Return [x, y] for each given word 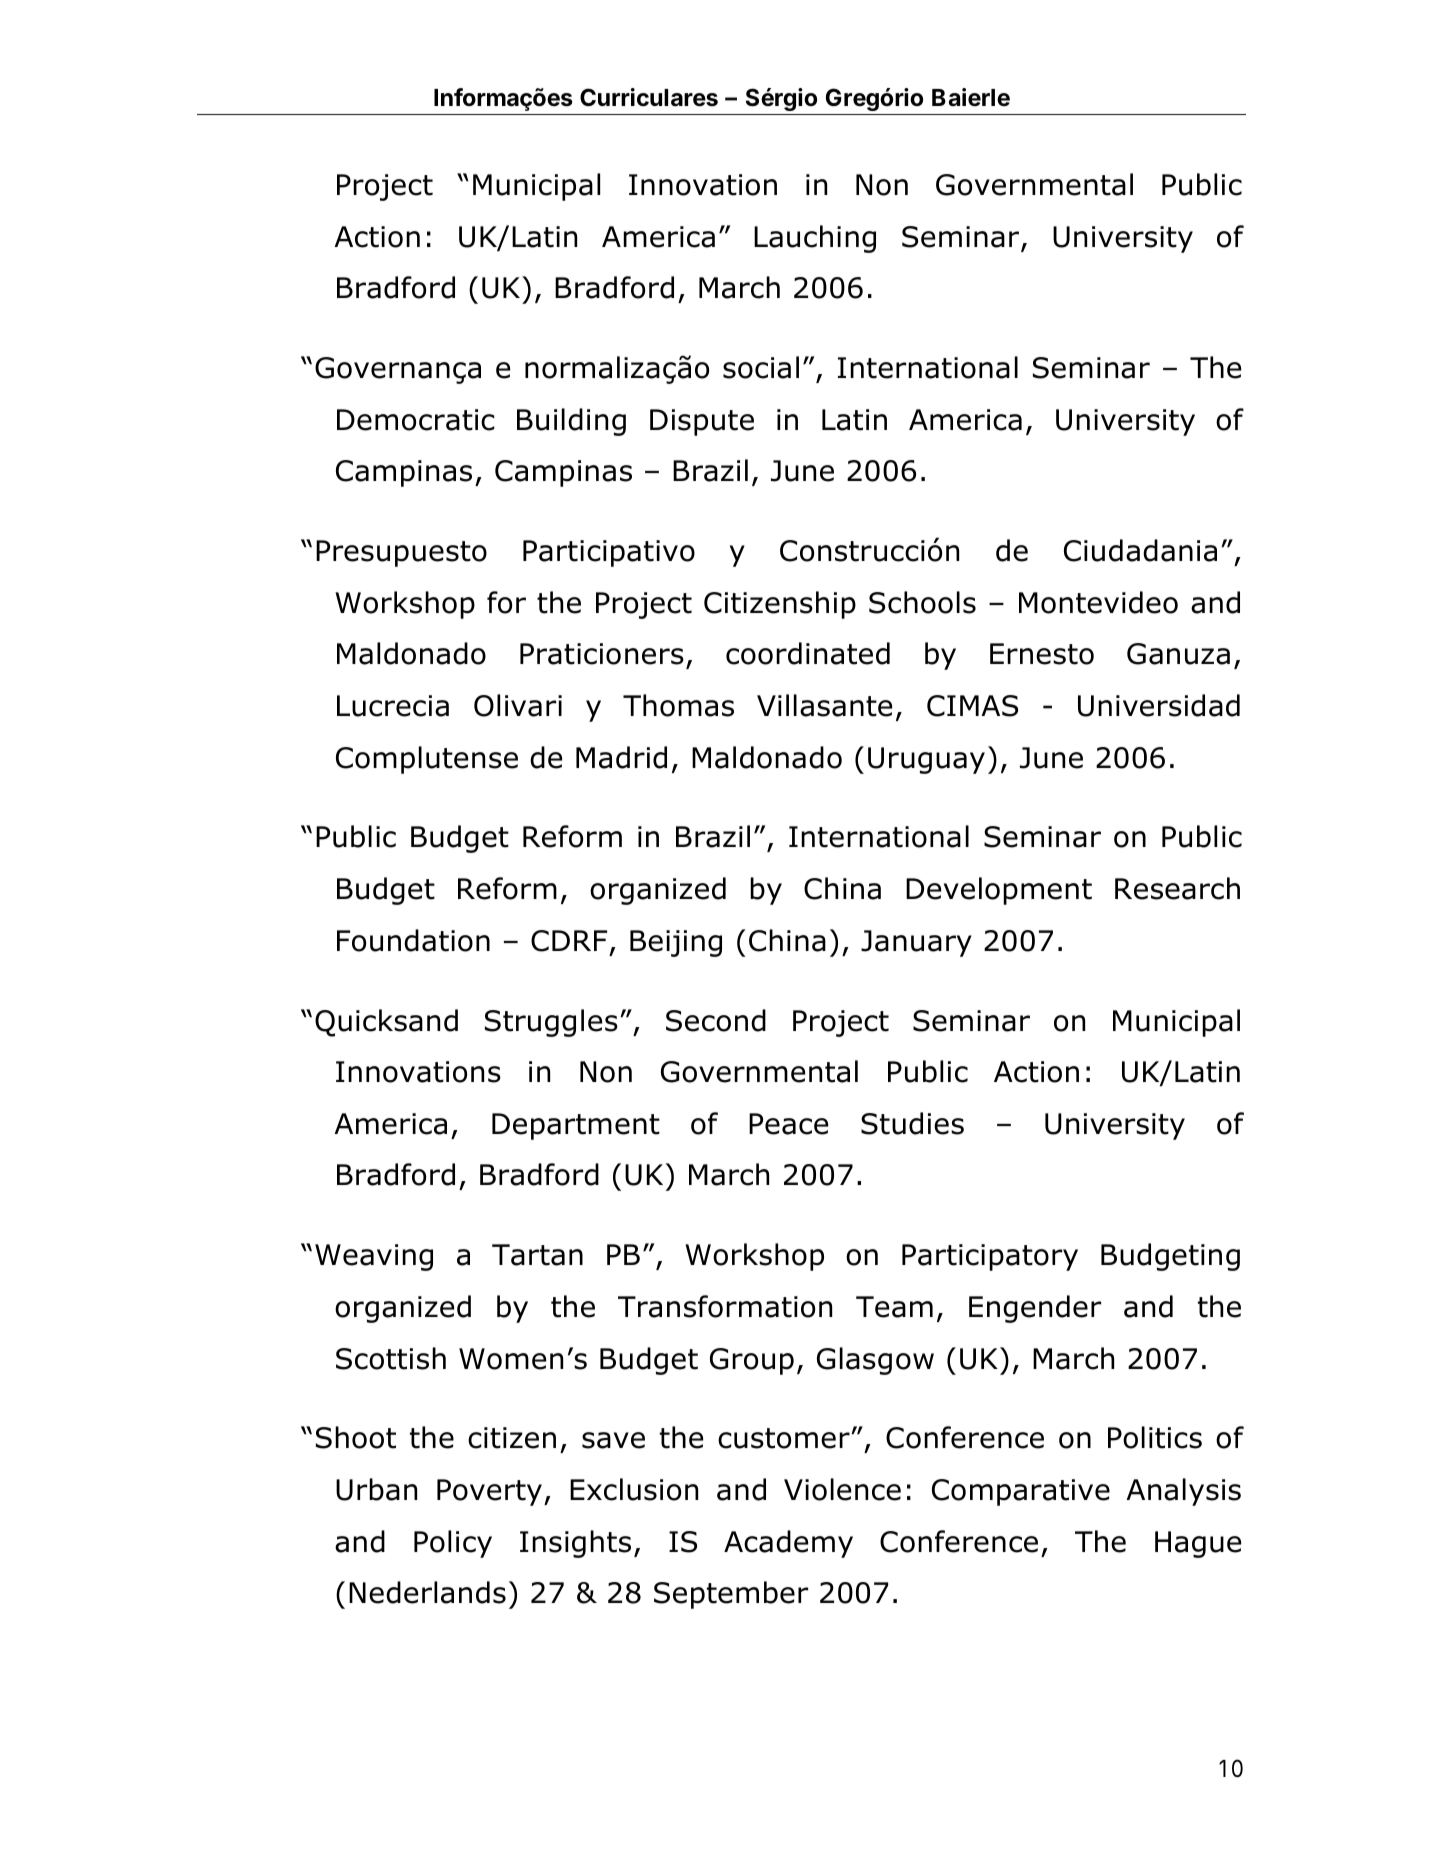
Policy [453, 1544]
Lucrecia [393, 706]
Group [752, 1361]
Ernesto [1042, 654]
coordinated [808, 653]
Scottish [391, 1358]
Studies [912, 1123]
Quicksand [386, 1023]
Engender [1035, 1309]
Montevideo [1098, 602]
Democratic [416, 420]
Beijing [676, 943]
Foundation [413, 940]
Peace [788, 1124]
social [761, 367]
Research [1177, 888]
